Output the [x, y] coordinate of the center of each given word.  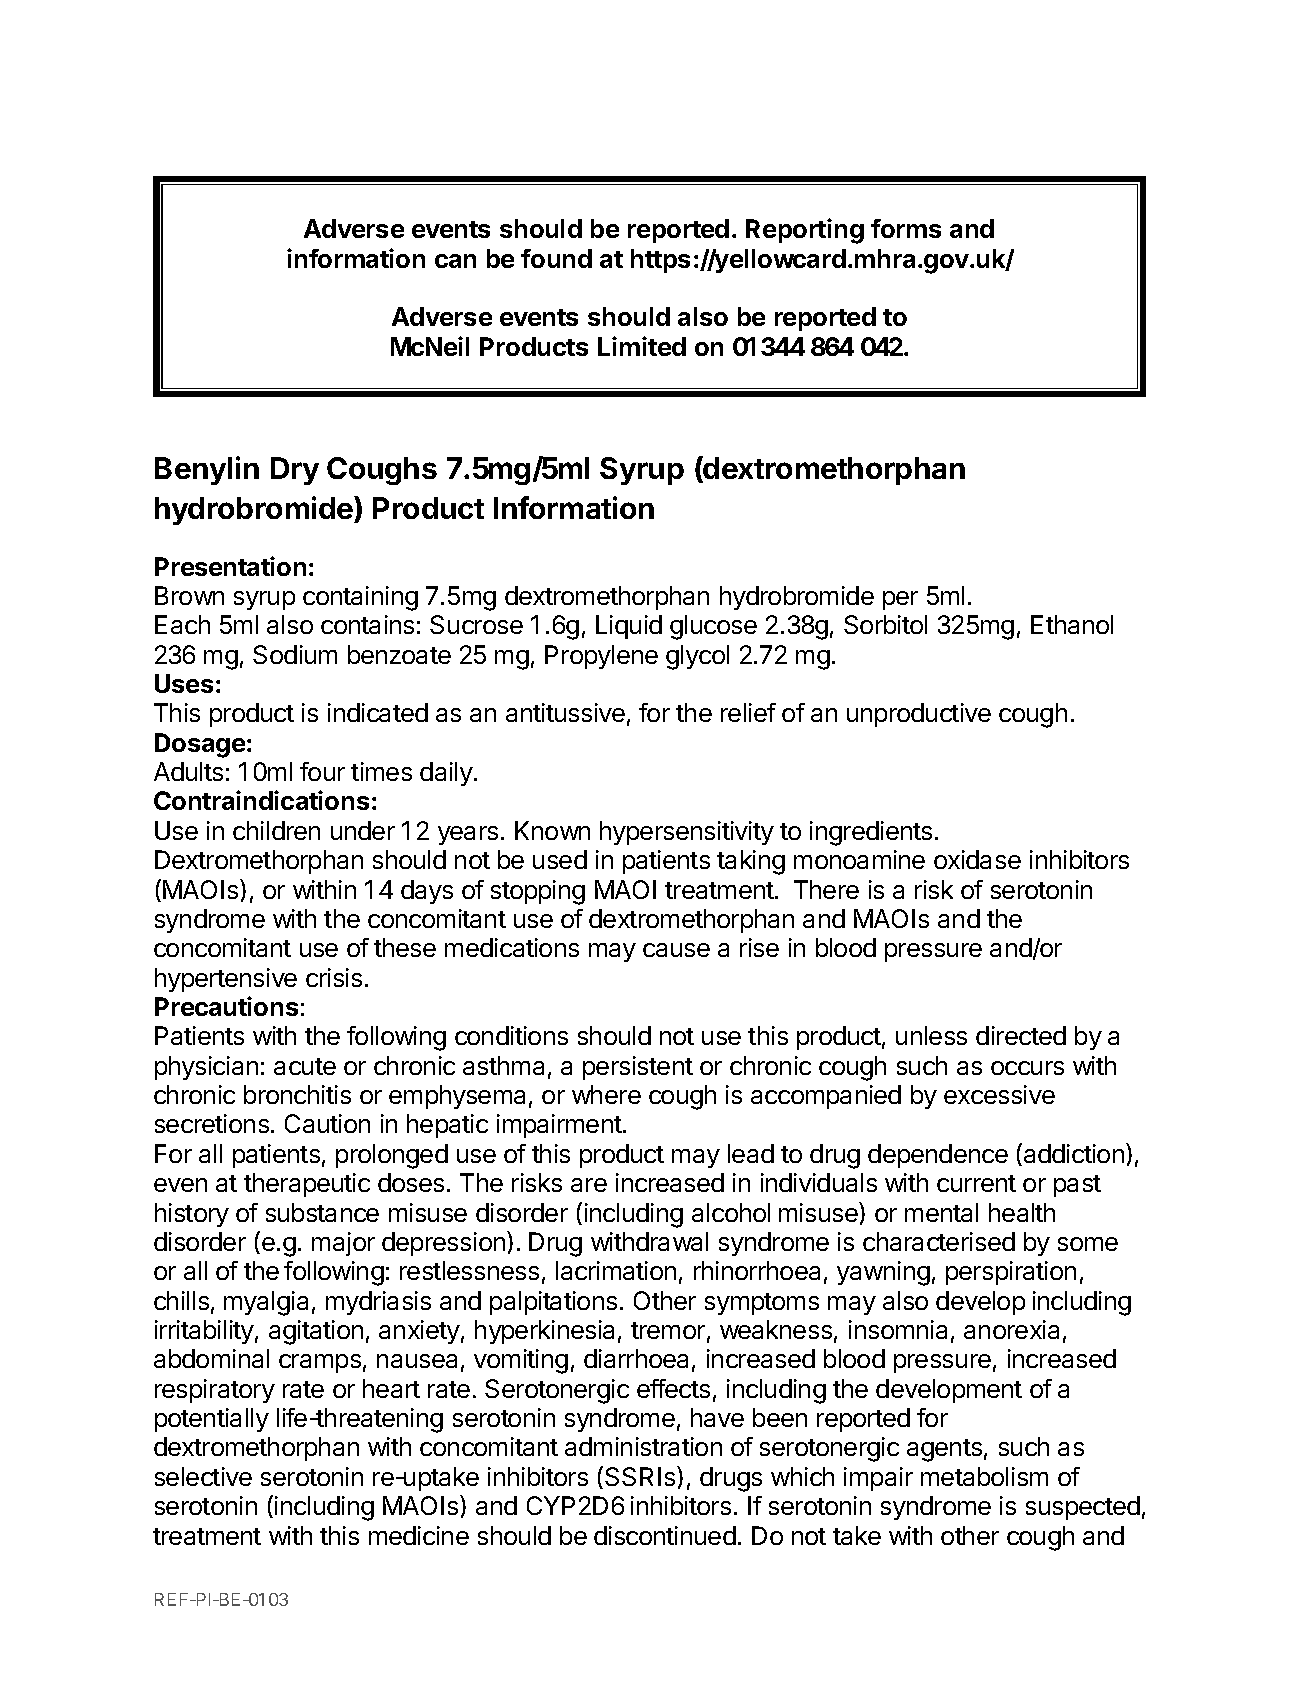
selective [203, 1476]
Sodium [295, 654]
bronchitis [297, 1094]
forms [906, 228]
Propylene [601, 657]
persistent [638, 1068]
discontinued [665, 1535]
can [455, 261]
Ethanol [1072, 624]
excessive [999, 1094]
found [556, 258]
